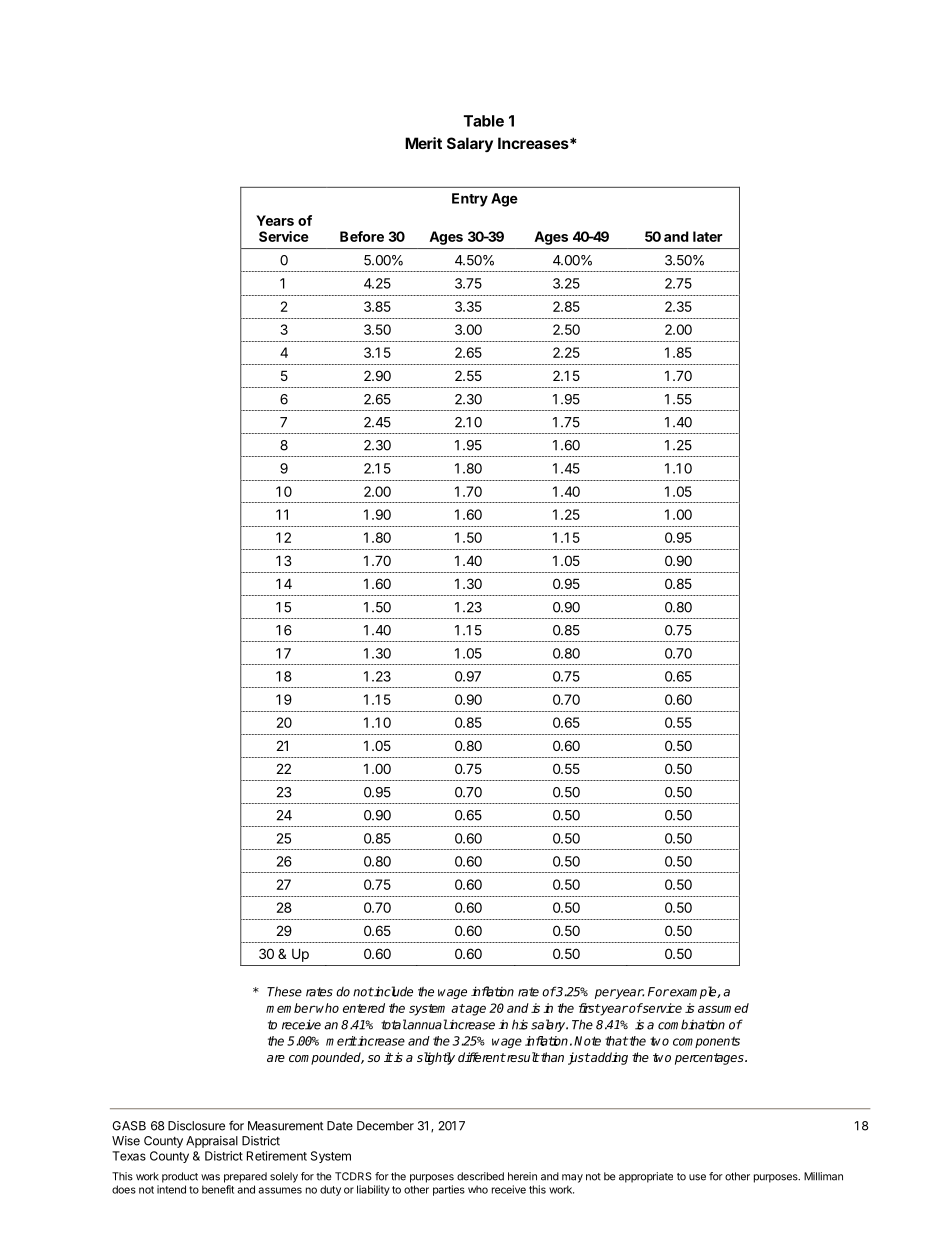  Describe the element at coordinates (646, 1177) in the screenshot. I see `appropriate` at that location.
